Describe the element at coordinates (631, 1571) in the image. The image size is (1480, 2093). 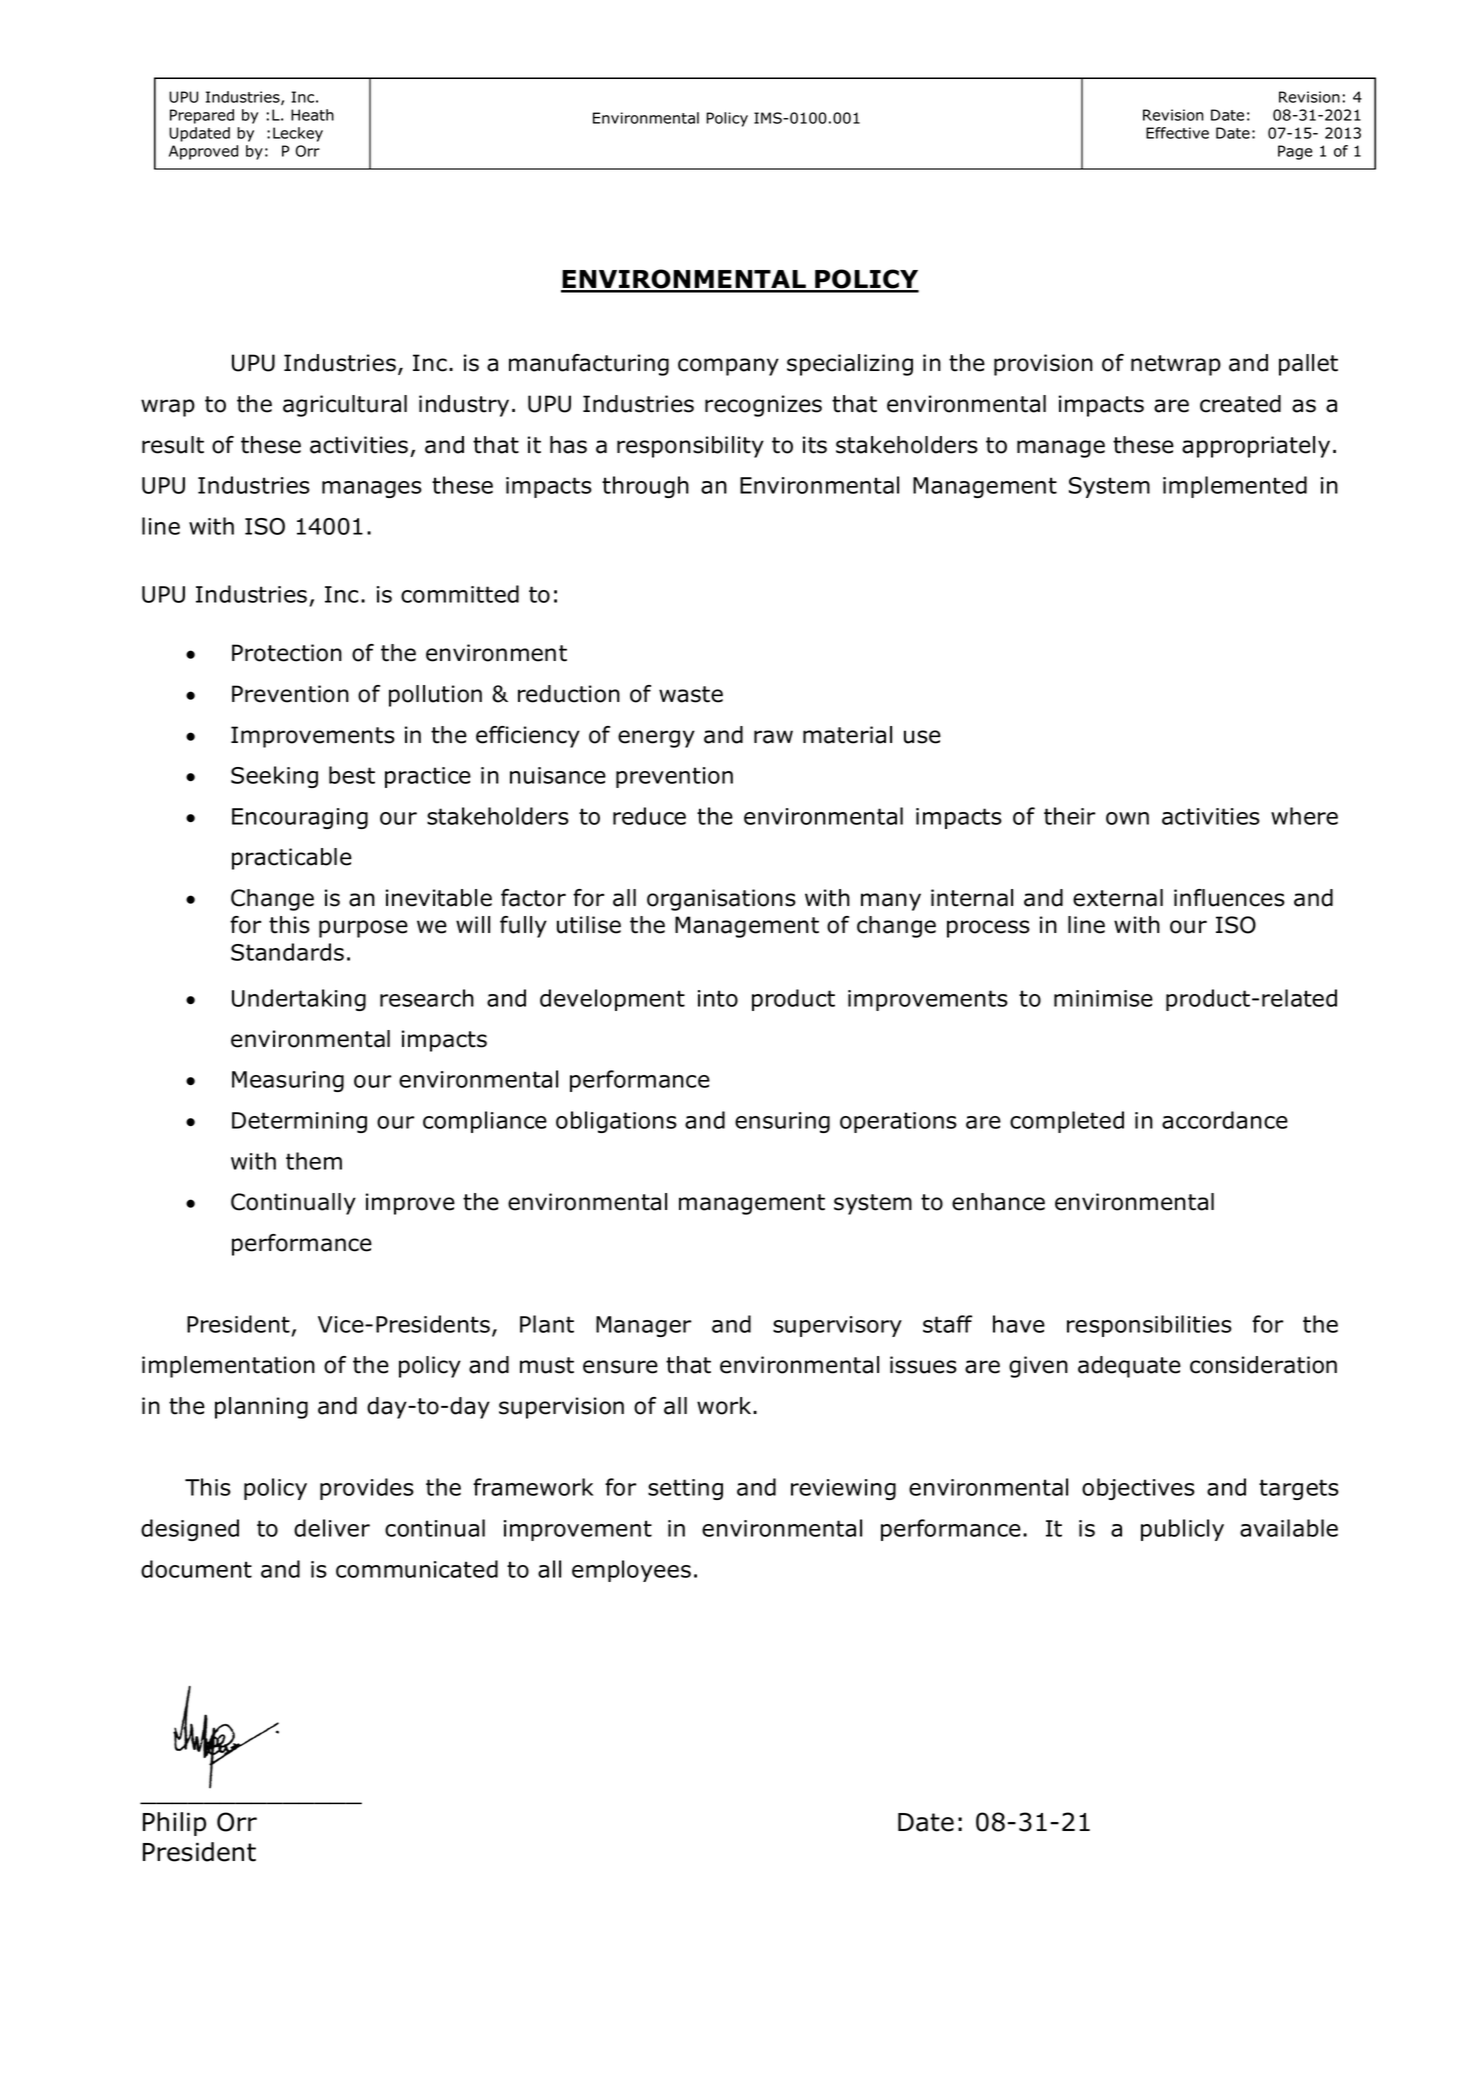
I see `employees` at that location.
